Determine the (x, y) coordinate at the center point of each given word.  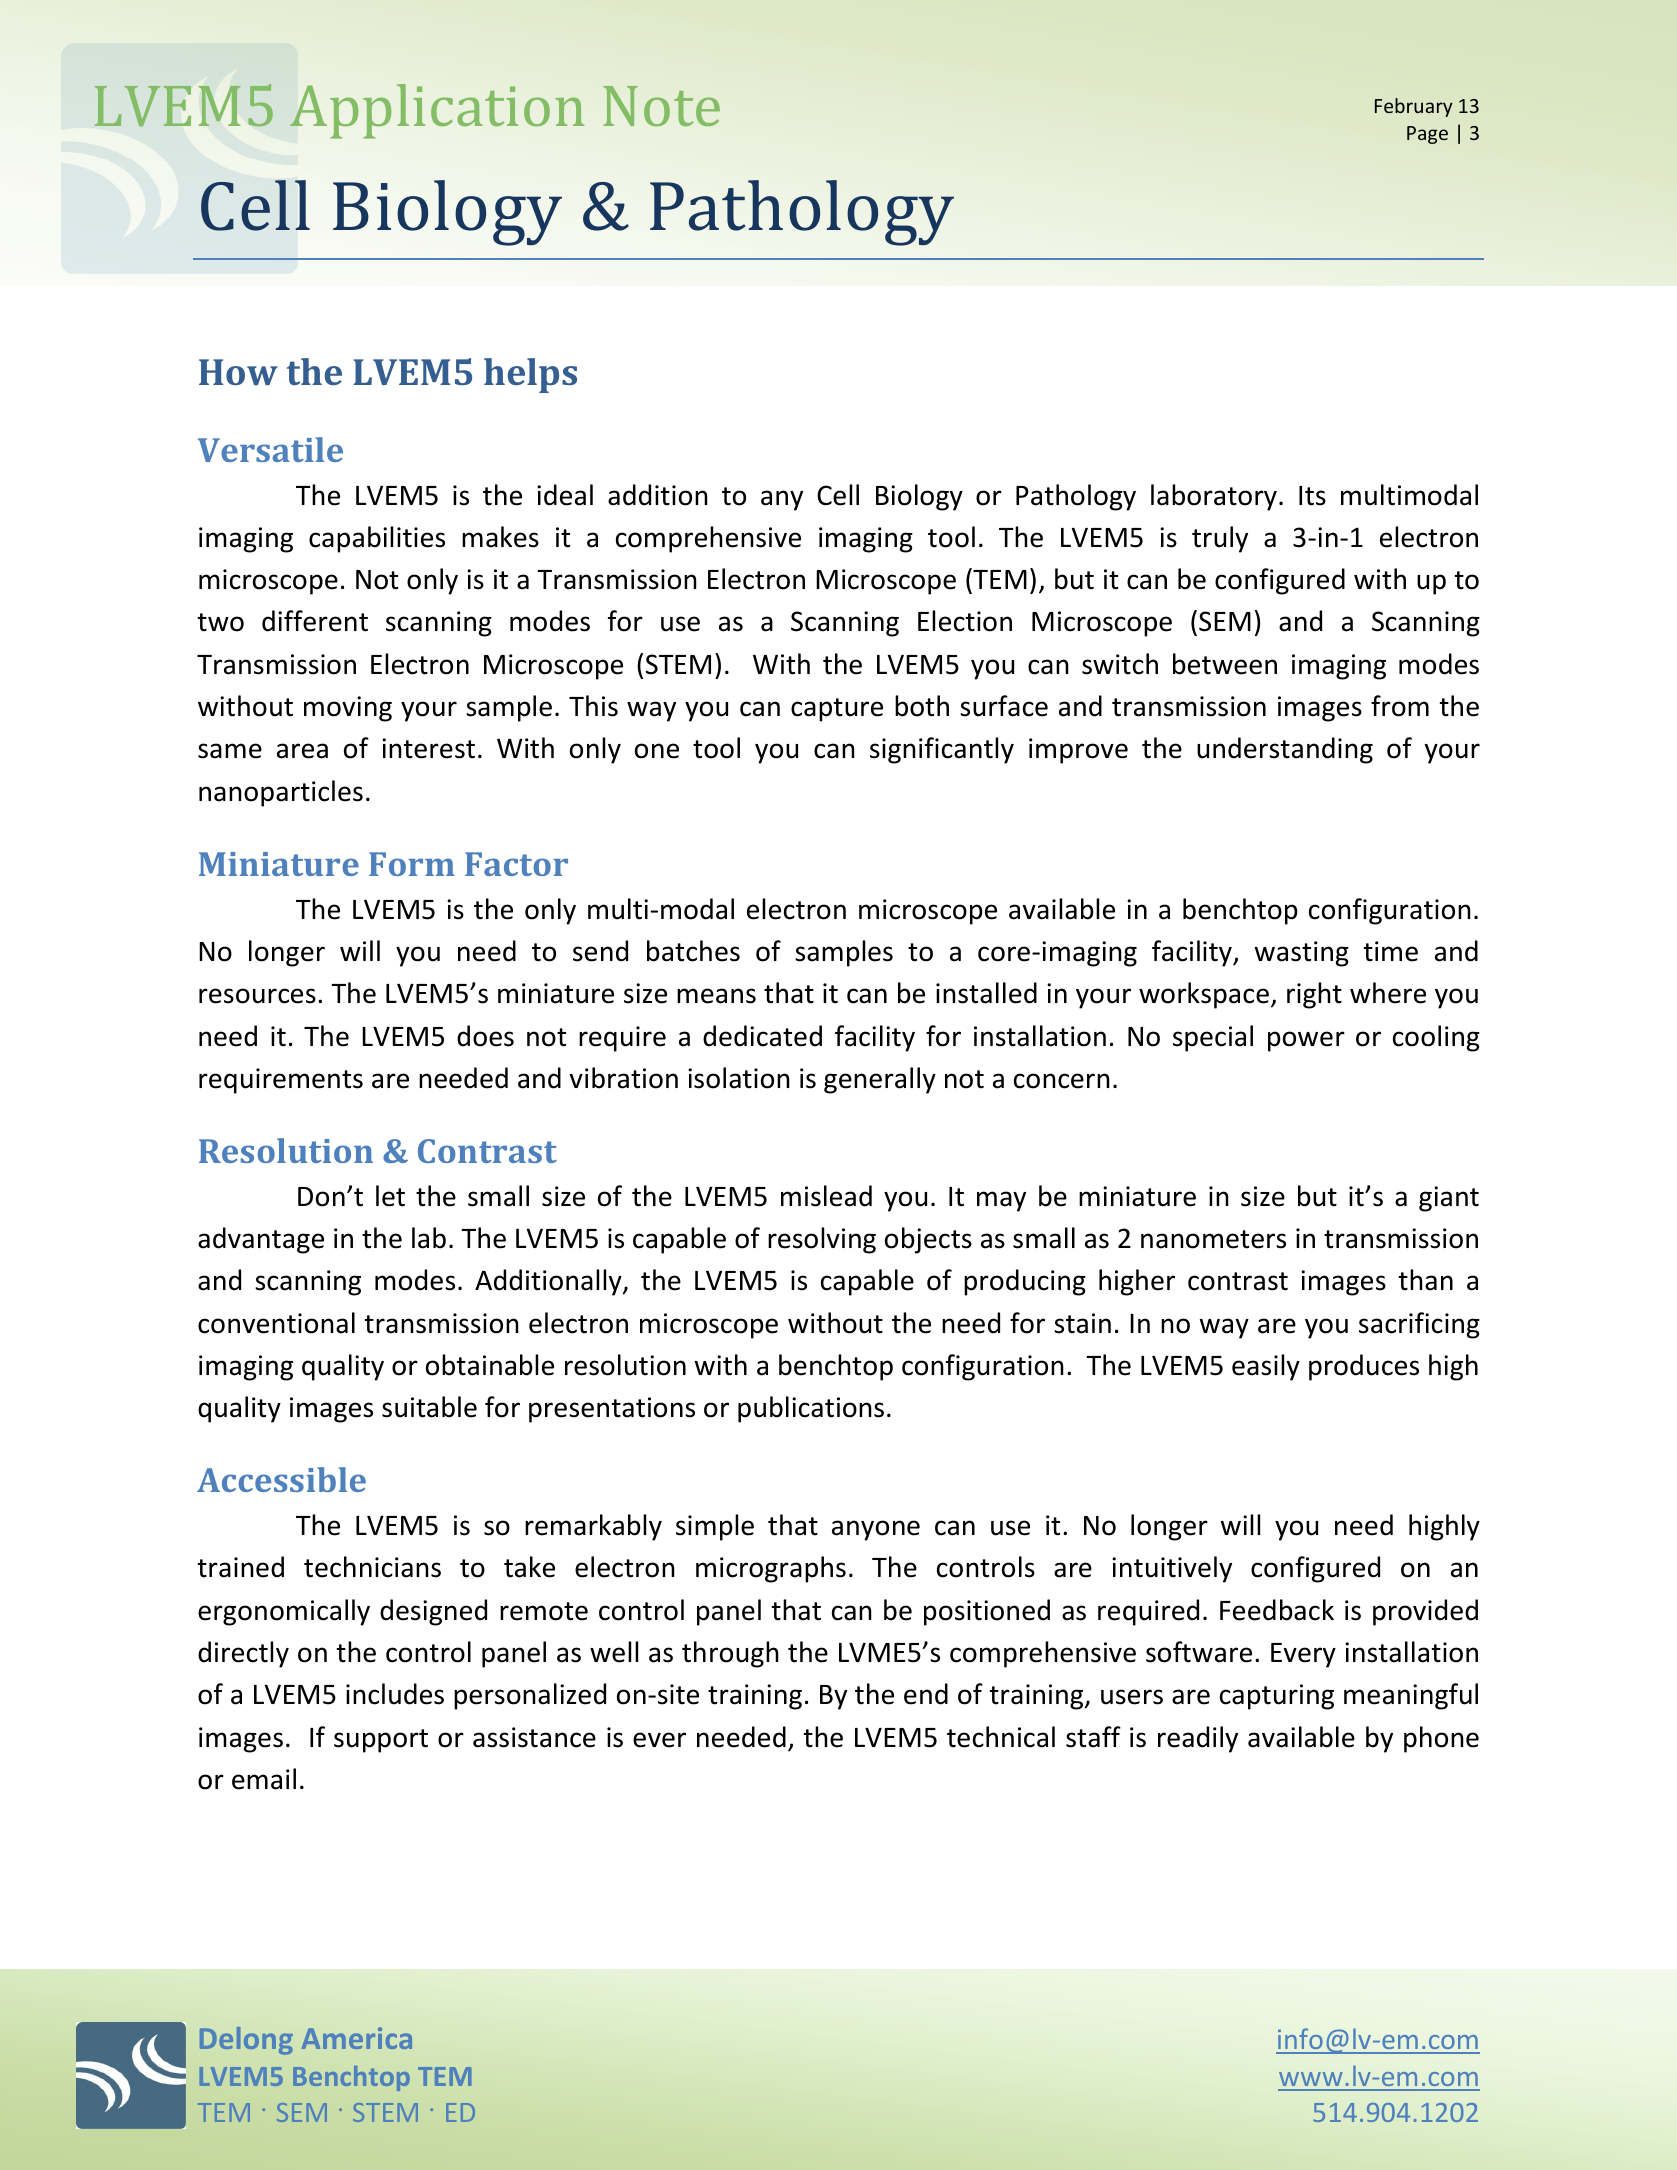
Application (437, 111)
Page (1427, 135)
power (1306, 1041)
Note (661, 106)
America (357, 2038)
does (485, 1036)
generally (880, 1080)
